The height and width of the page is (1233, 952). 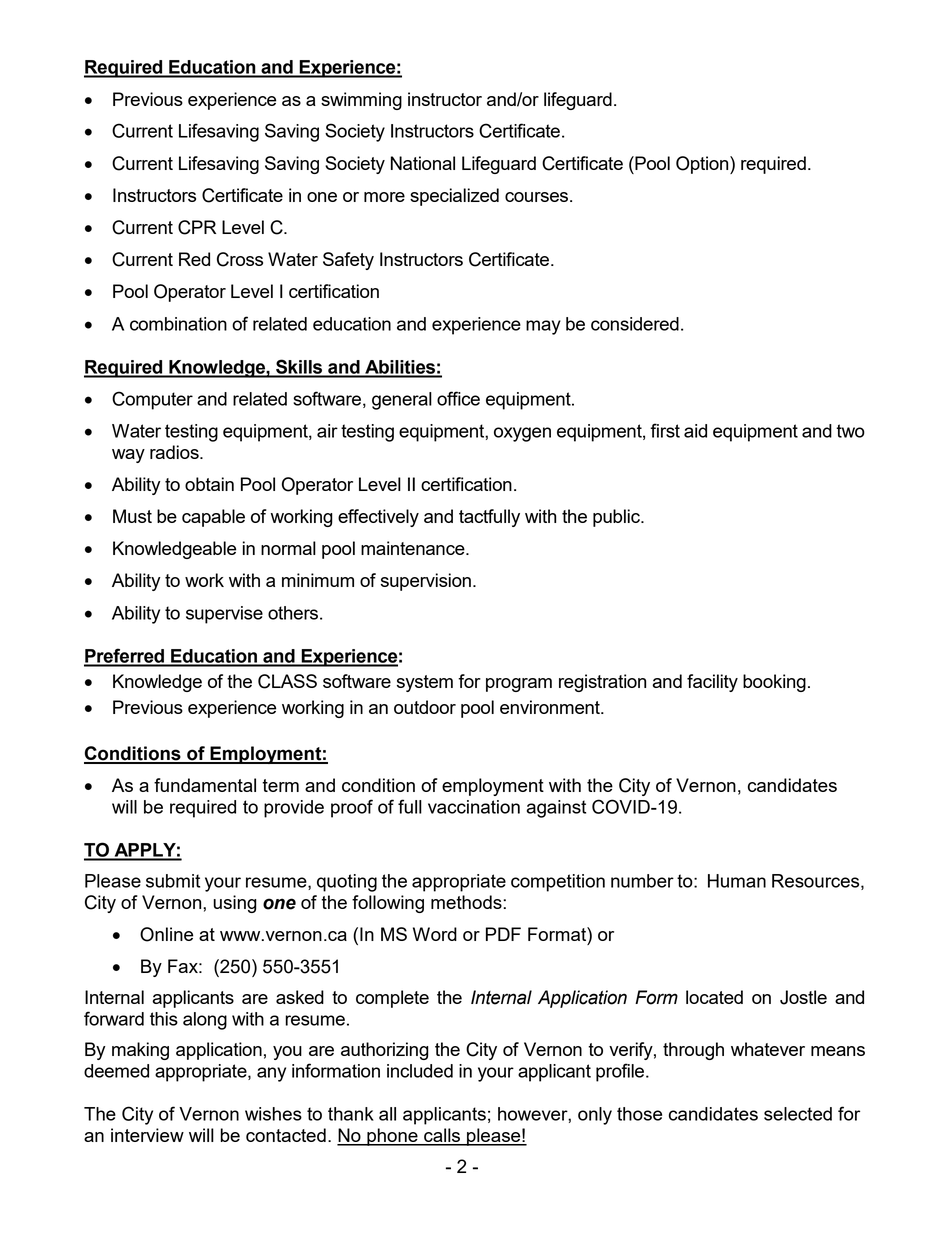 I want to click on fundamental, so click(x=205, y=785).
